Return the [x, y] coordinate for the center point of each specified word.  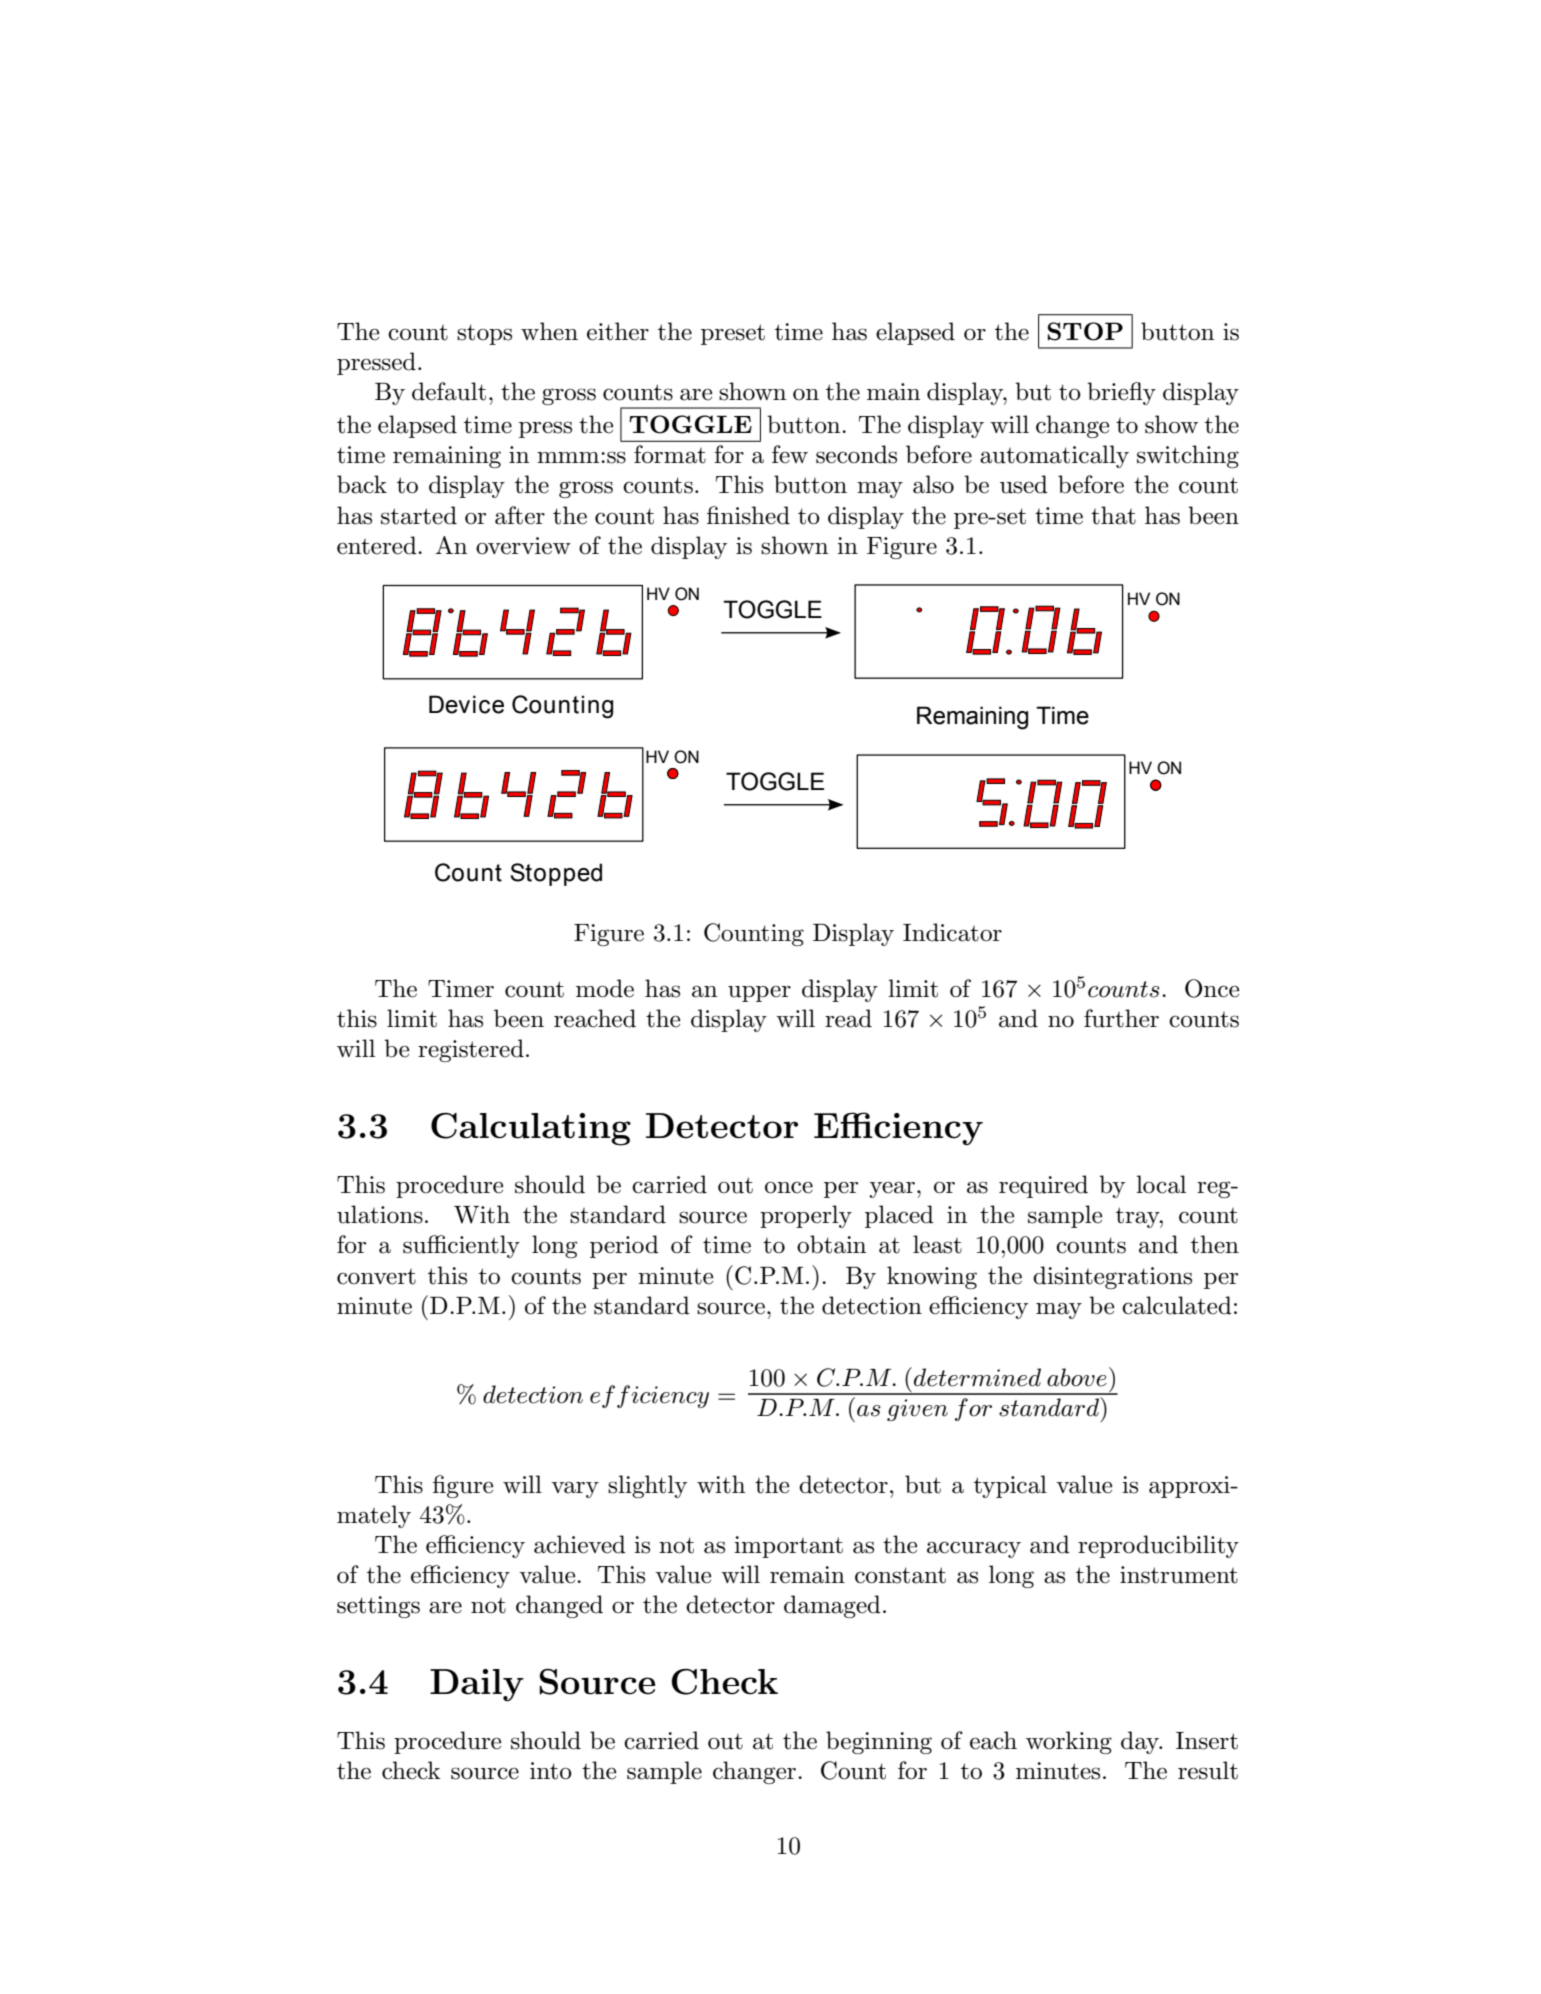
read [848, 1018]
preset [733, 334]
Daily [477, 1685]
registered [471, 1050]
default [449, 391]
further [1121, 1018]
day [1141, 1742]
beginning [879, 1742]
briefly [1121, 393]
